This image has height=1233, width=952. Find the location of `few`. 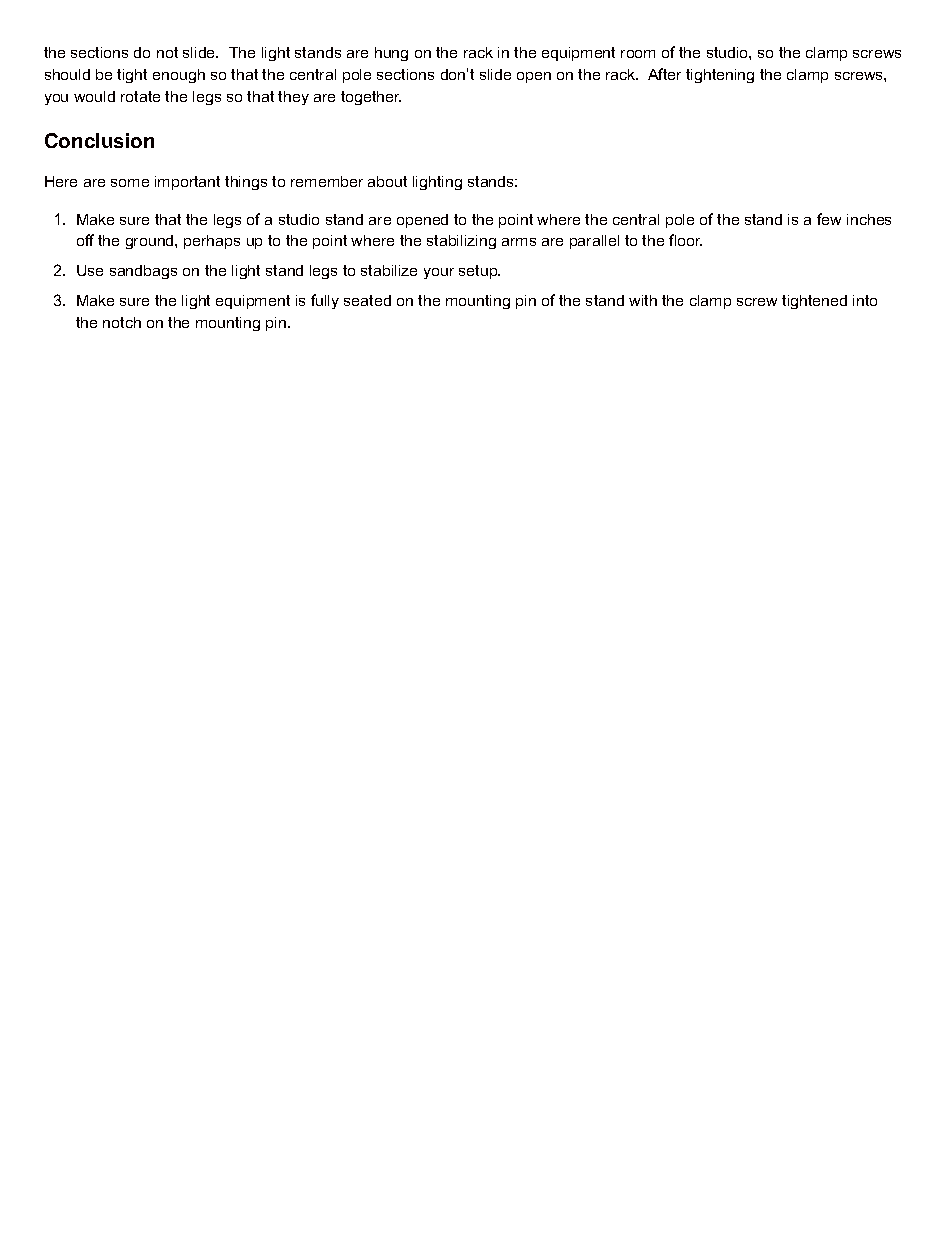

few is located at coordinates (829, 219).
